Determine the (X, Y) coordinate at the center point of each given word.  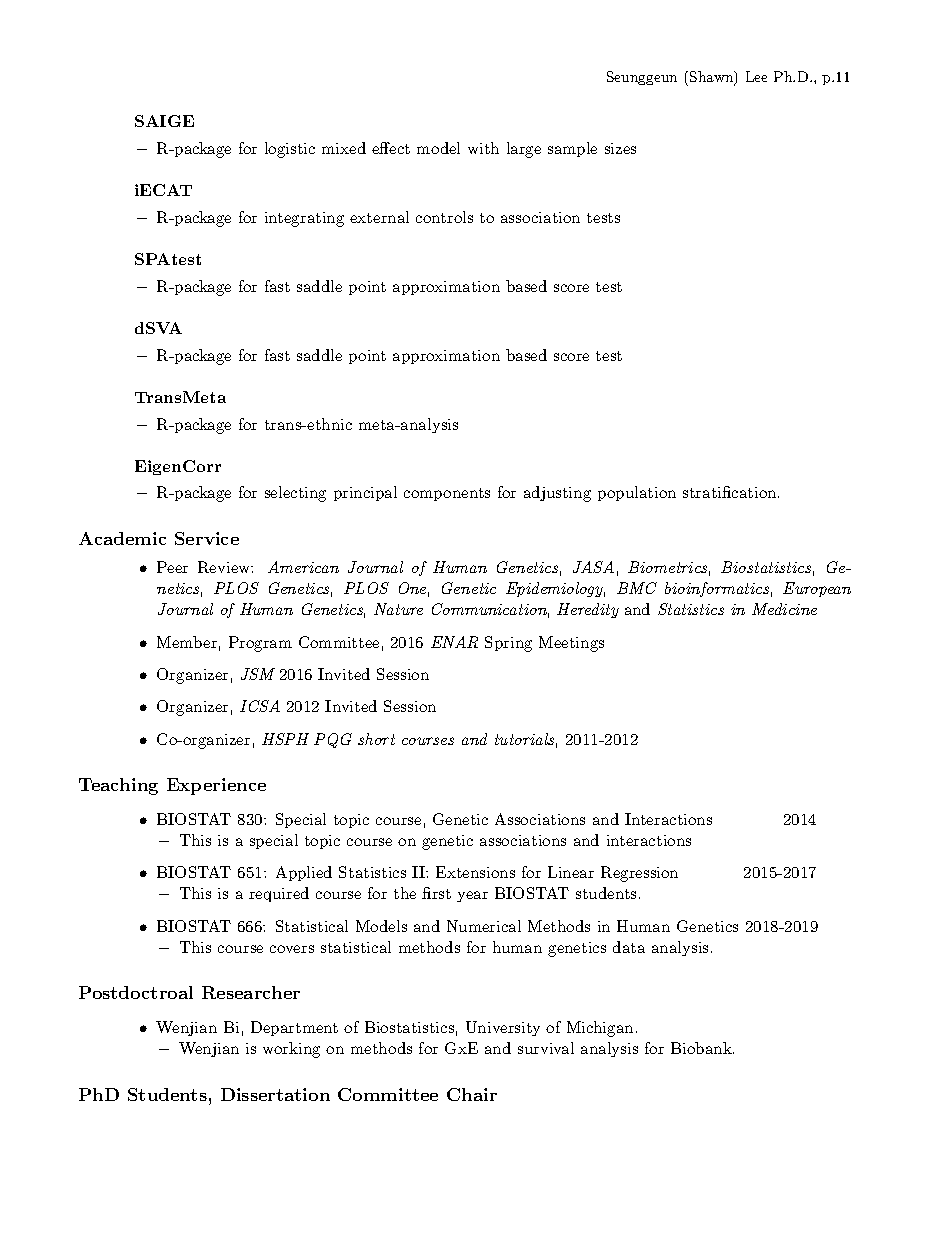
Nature (398, 609)
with (483, 148)
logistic (290, 150)
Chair (472, 1094)
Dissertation (275, 1094)
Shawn (713, 78)
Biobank (702, 1048)
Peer (172, 567)
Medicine (784, 609)
